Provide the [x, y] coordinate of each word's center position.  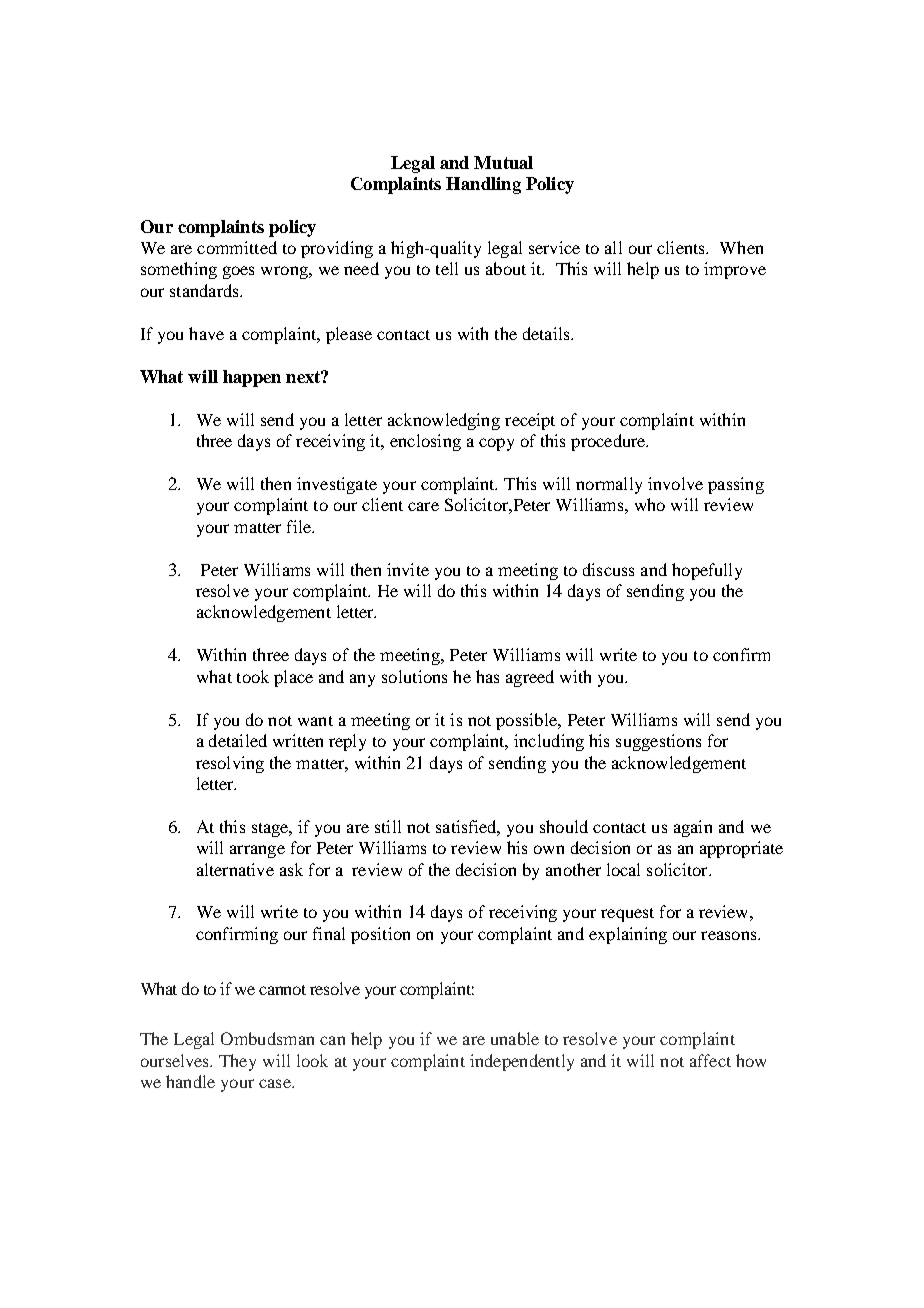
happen [252, 378]
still [388, 826]
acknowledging [444, 421]
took [253, 676]
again [693, 828]
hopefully [707, 571]
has [487, 676]
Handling [483, 185]
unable [515, 1038]
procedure [609, 442]
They [237, 1062]
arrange [257, 851]
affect [710, 1060]
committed [237, 247]
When [741, 247]
